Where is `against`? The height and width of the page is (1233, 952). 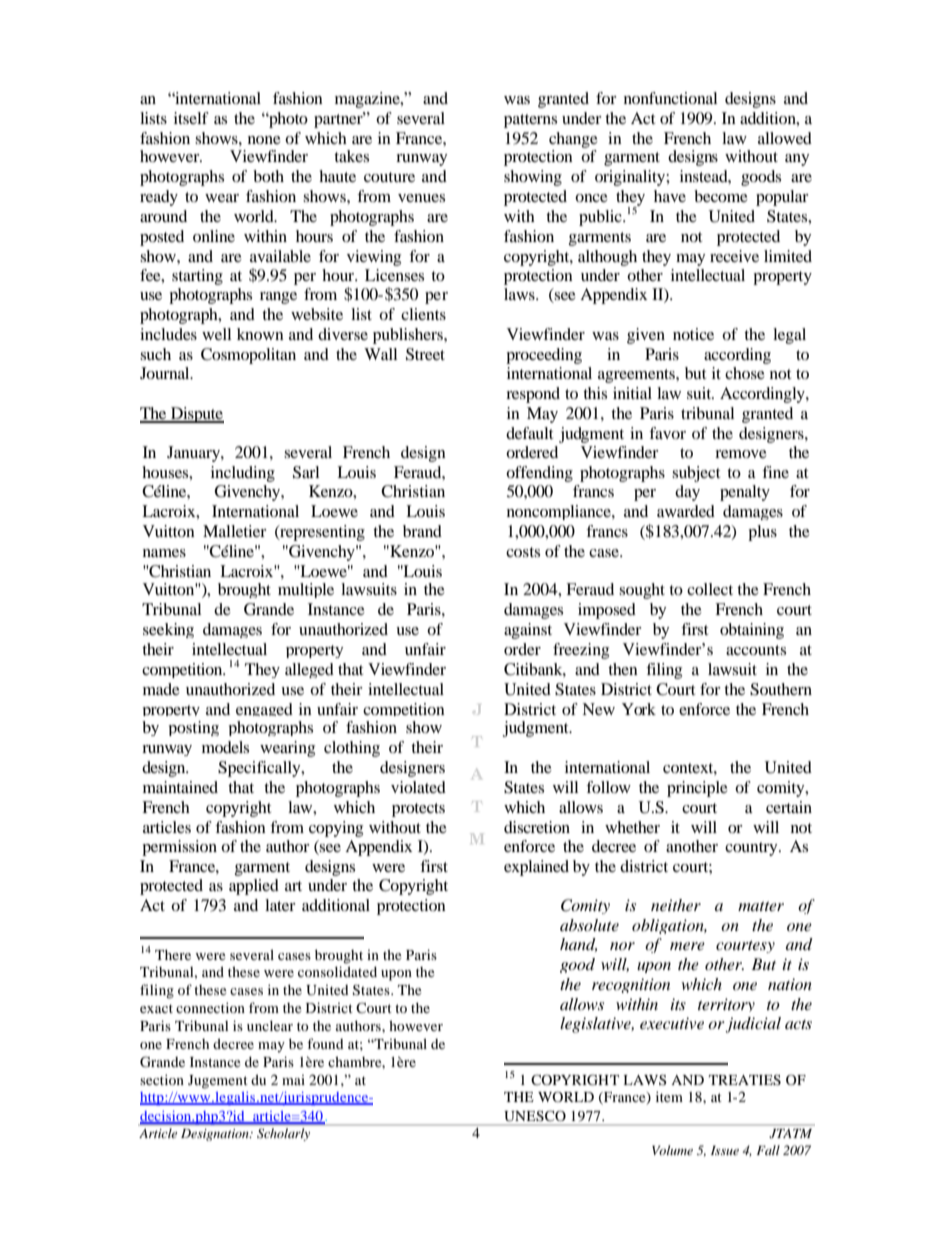 against is located at coordinates (528, 631).
